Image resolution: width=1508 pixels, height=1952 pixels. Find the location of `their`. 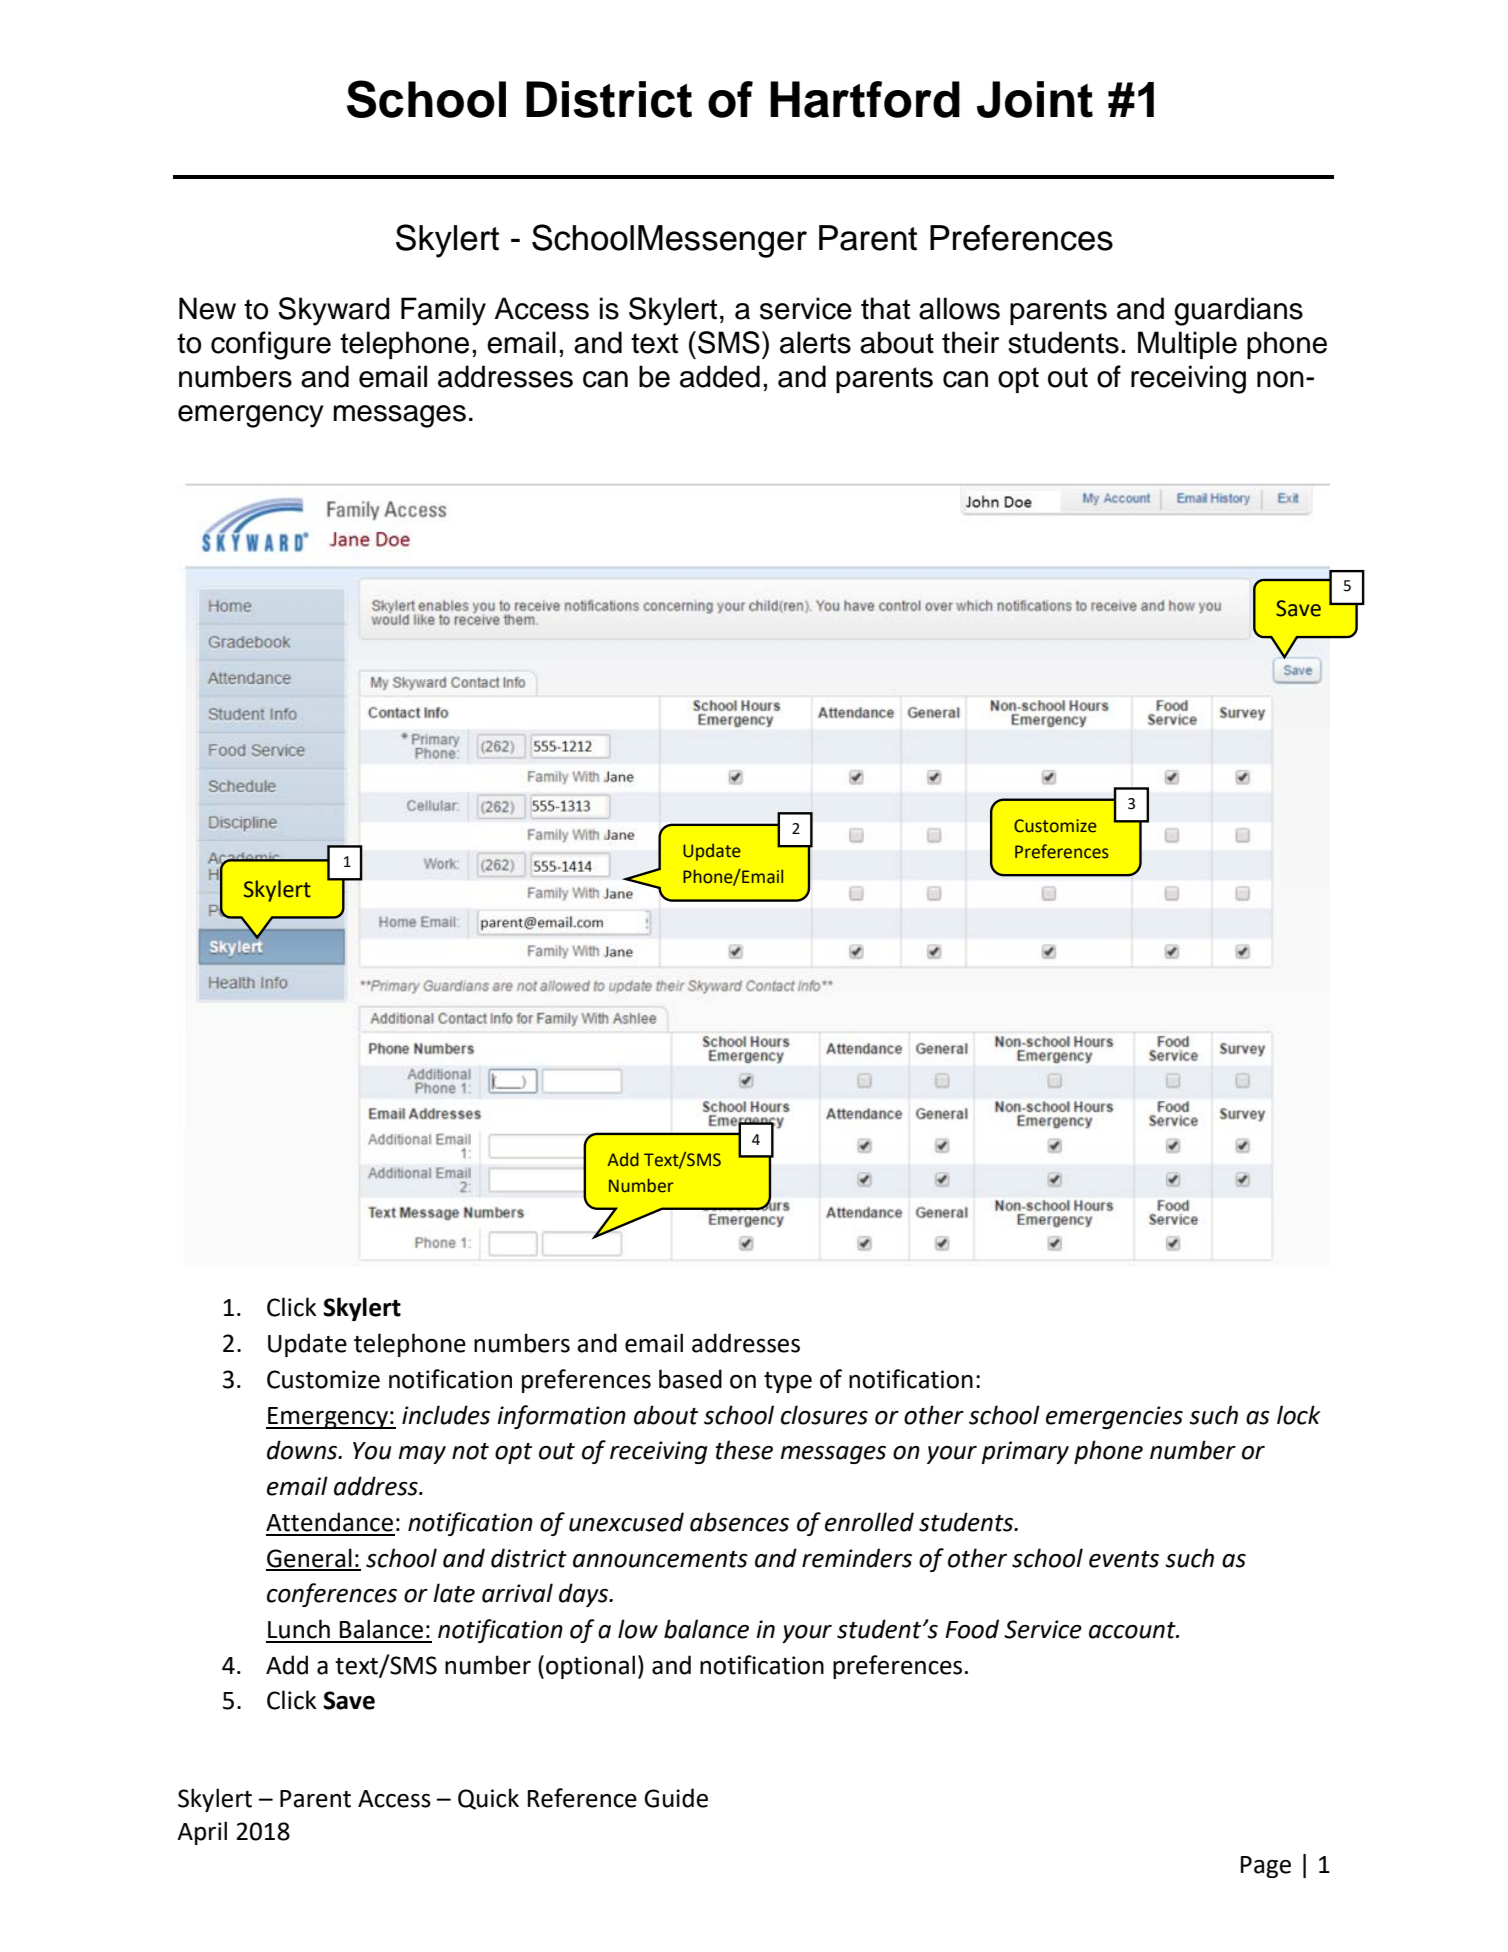

their is located at coordinates (970, 342).
